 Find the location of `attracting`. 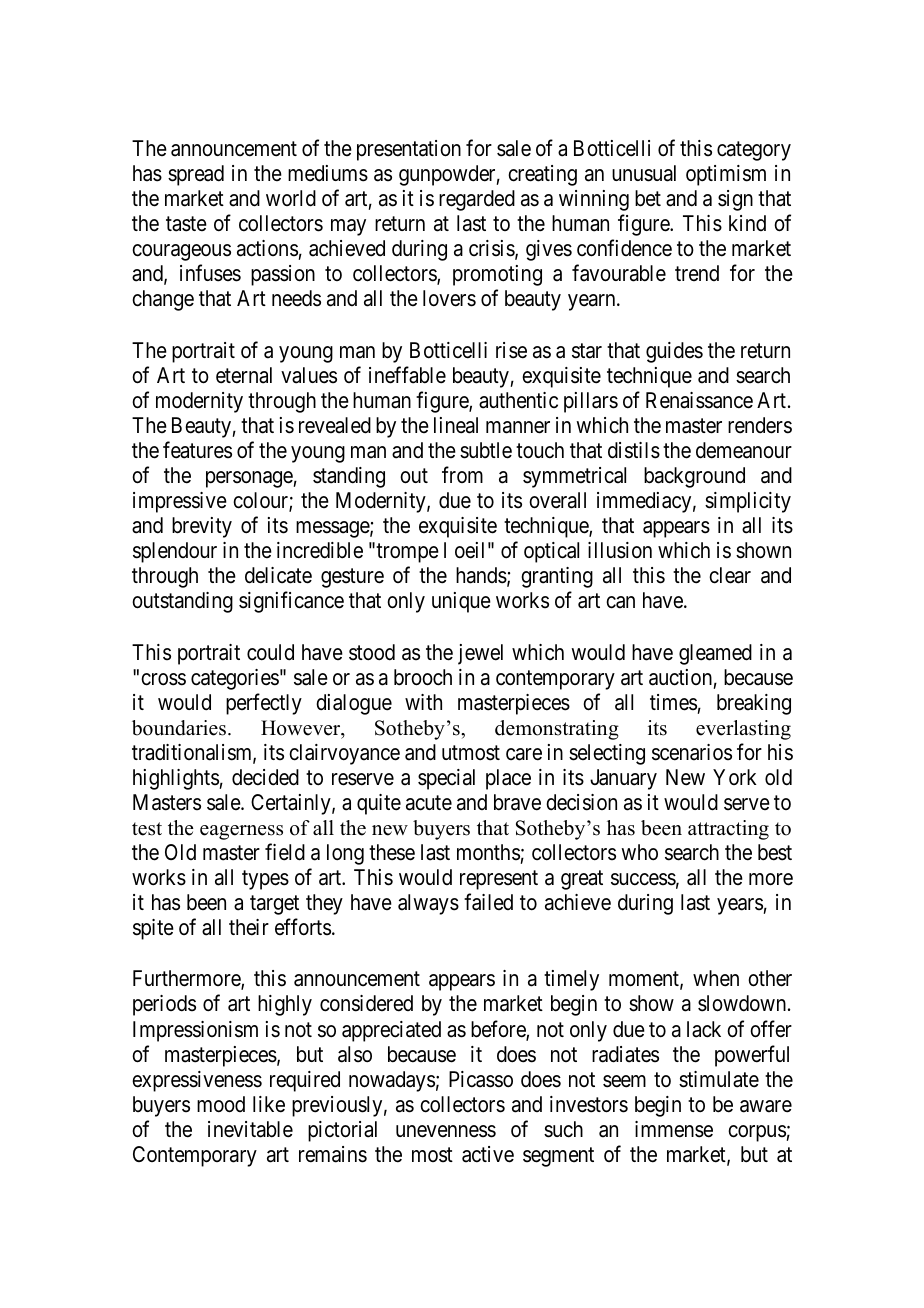

attracting is located at coordinates (728, 830).
